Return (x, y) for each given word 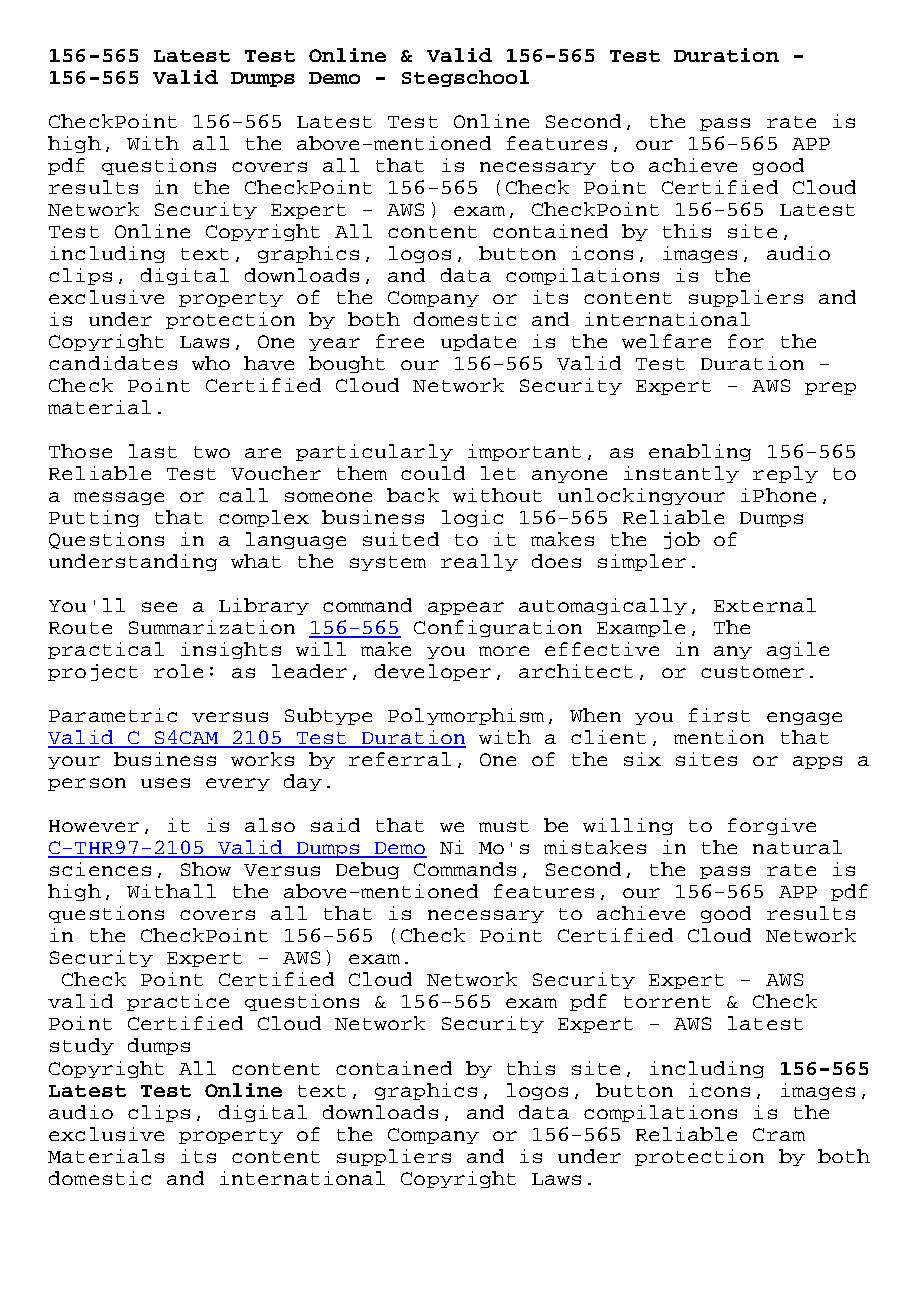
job (682, 540)
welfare (666, 341)
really (479, 562)
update (478, 342)
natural (797, 847)
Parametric (113, 715)
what (256, 561)
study (82, 1046)
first (719, 715)
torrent (667, 1002)
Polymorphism (466, 716)
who (211, 363)
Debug (367, 870)
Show (206, 869)
